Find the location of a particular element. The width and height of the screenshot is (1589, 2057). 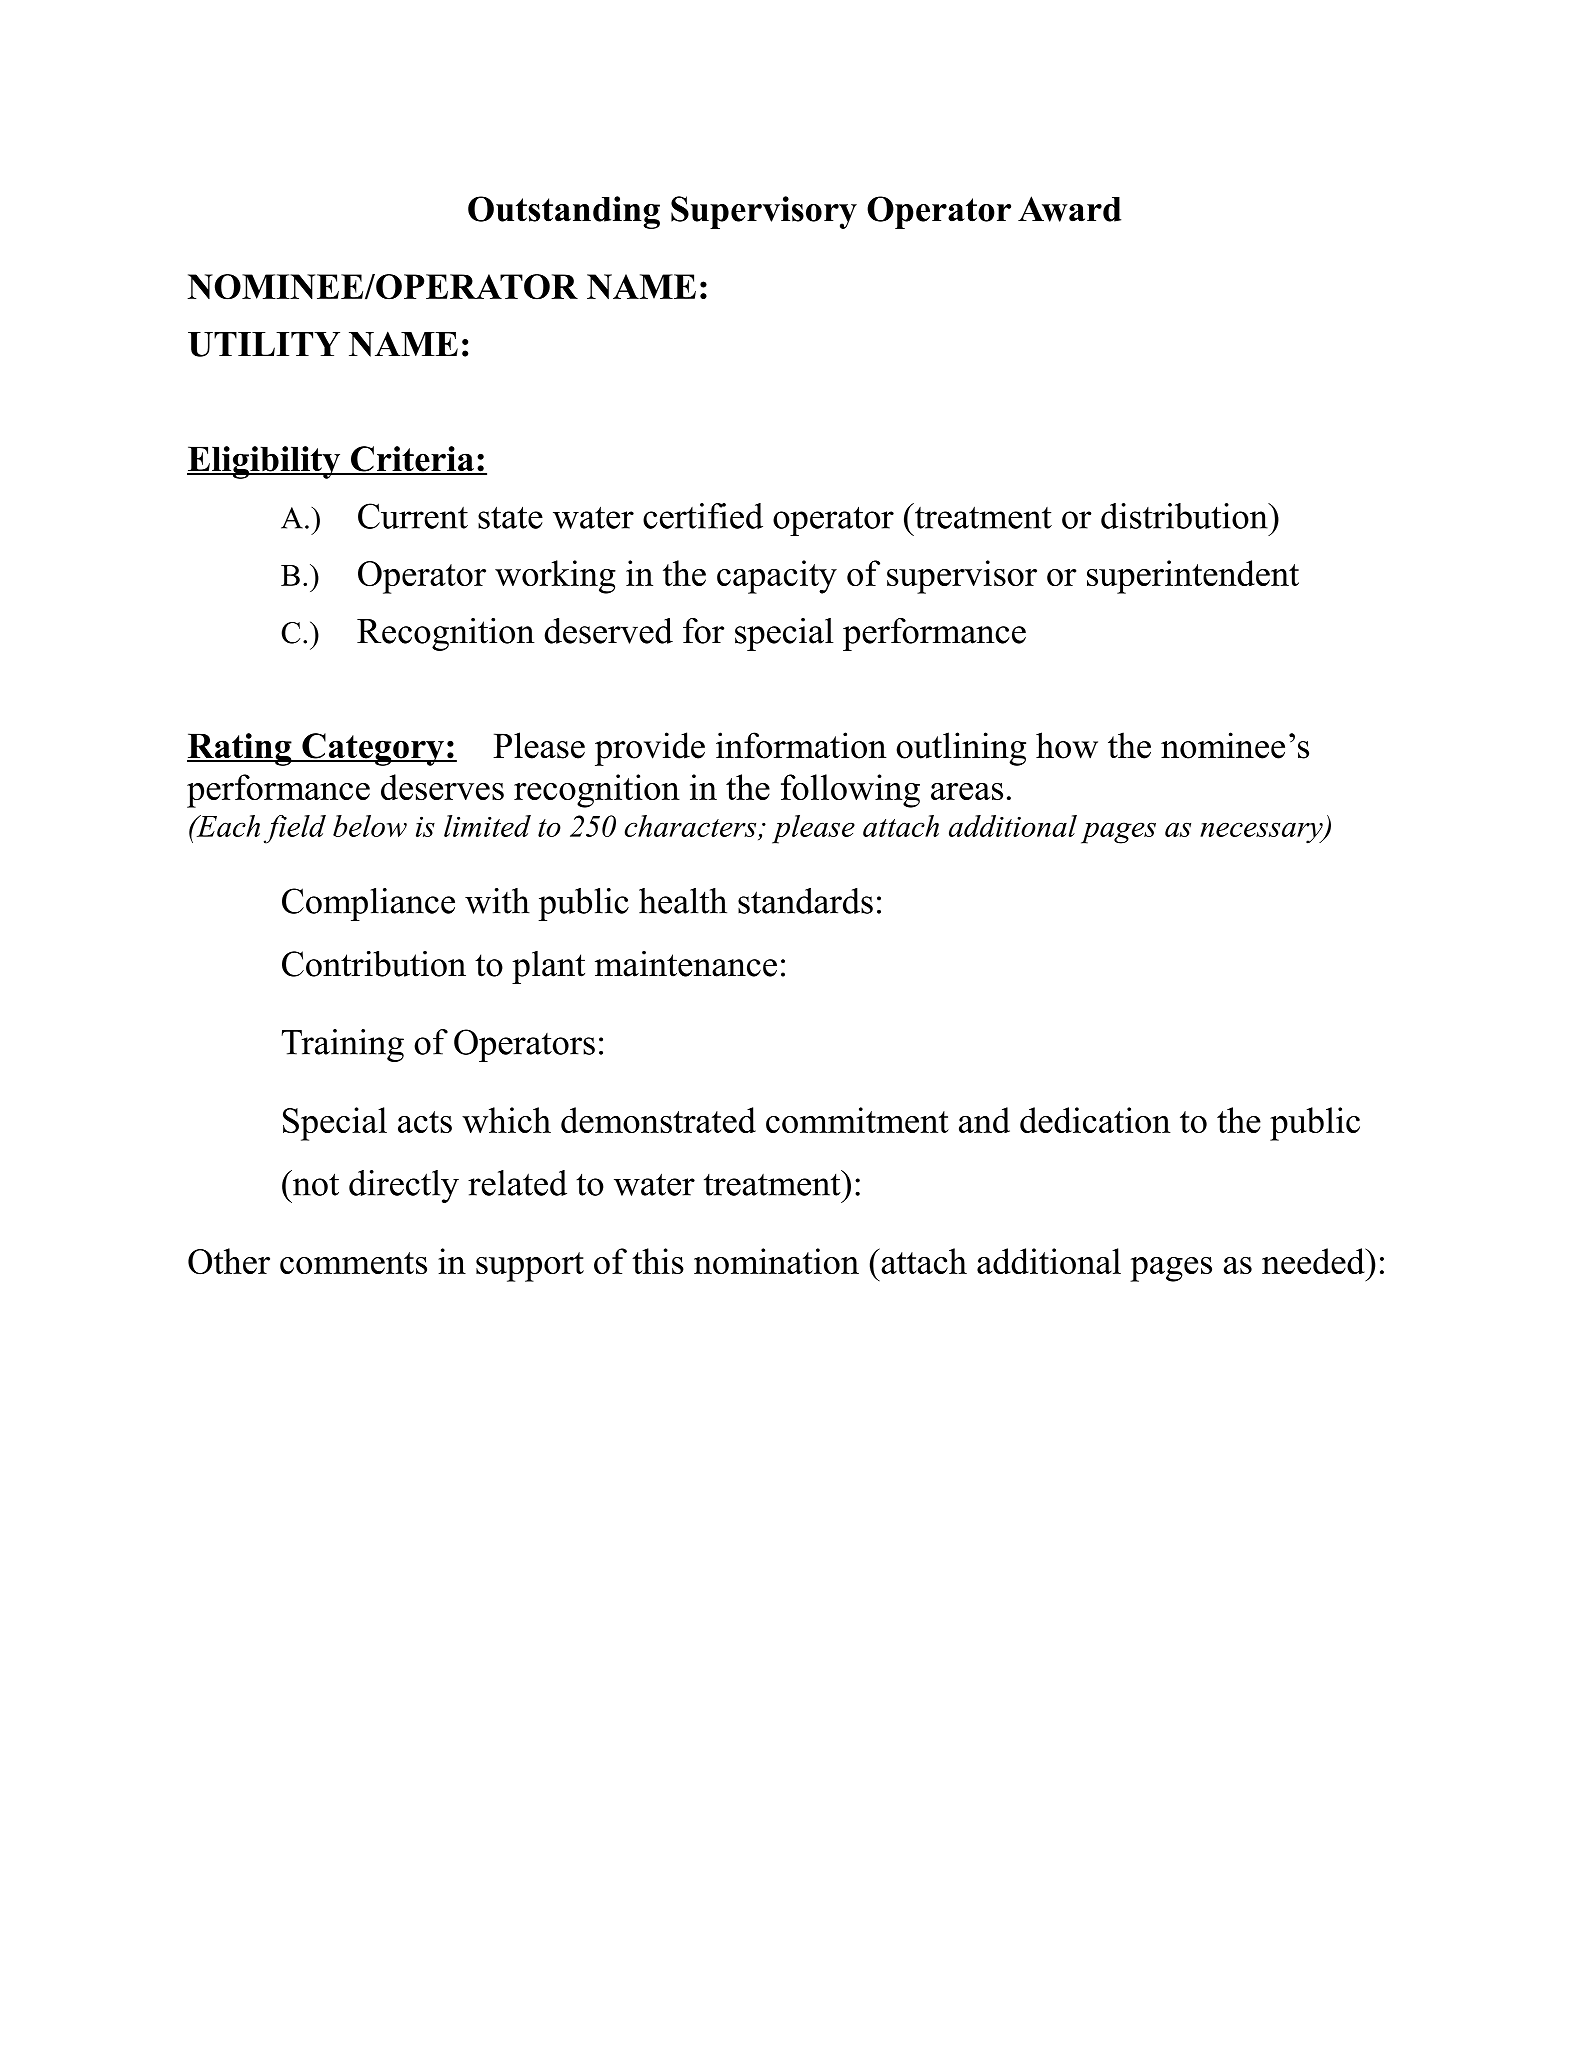

Category is located at coordinates (373, 749).
